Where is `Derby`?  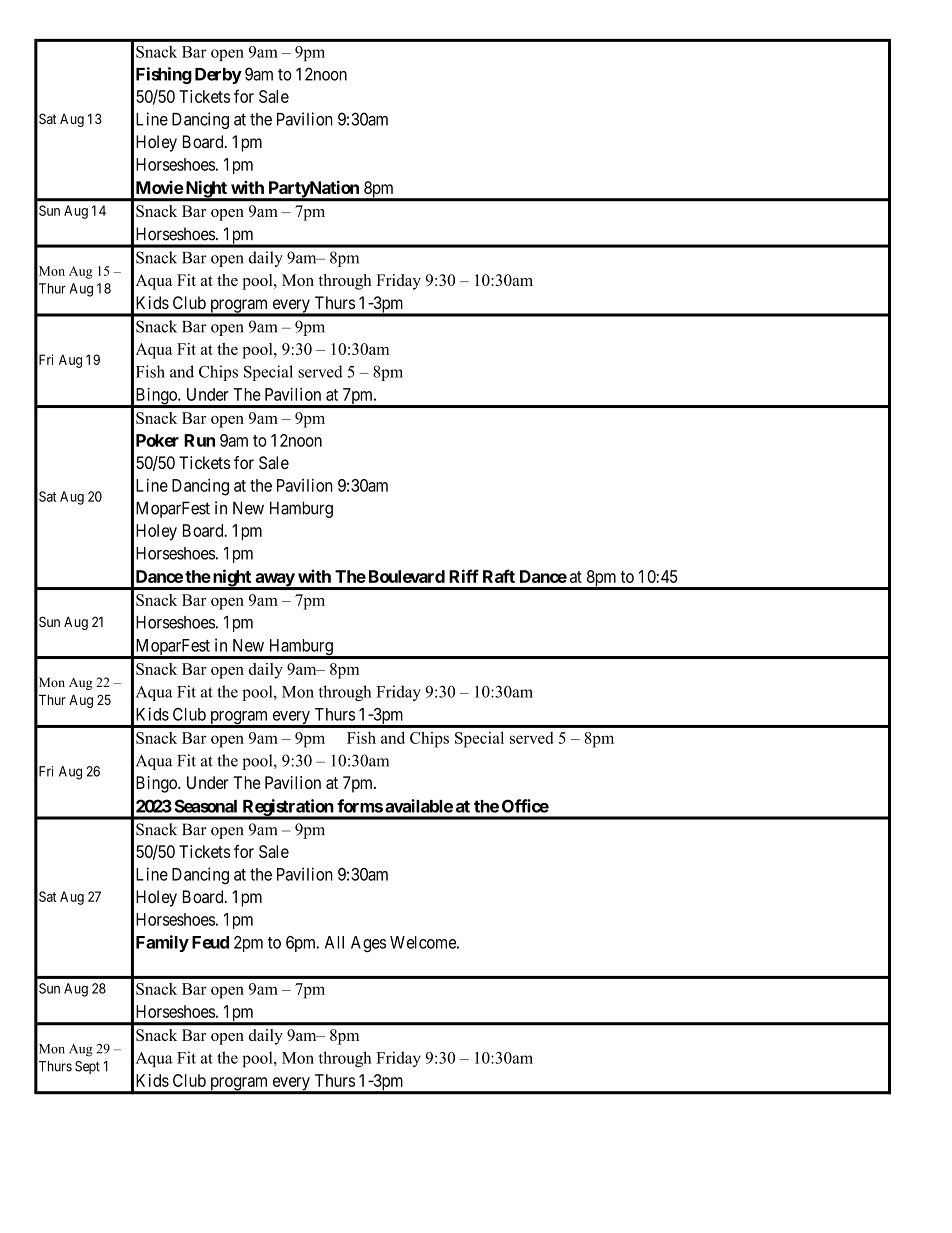
Derby is located at coordinates (218, 76).
